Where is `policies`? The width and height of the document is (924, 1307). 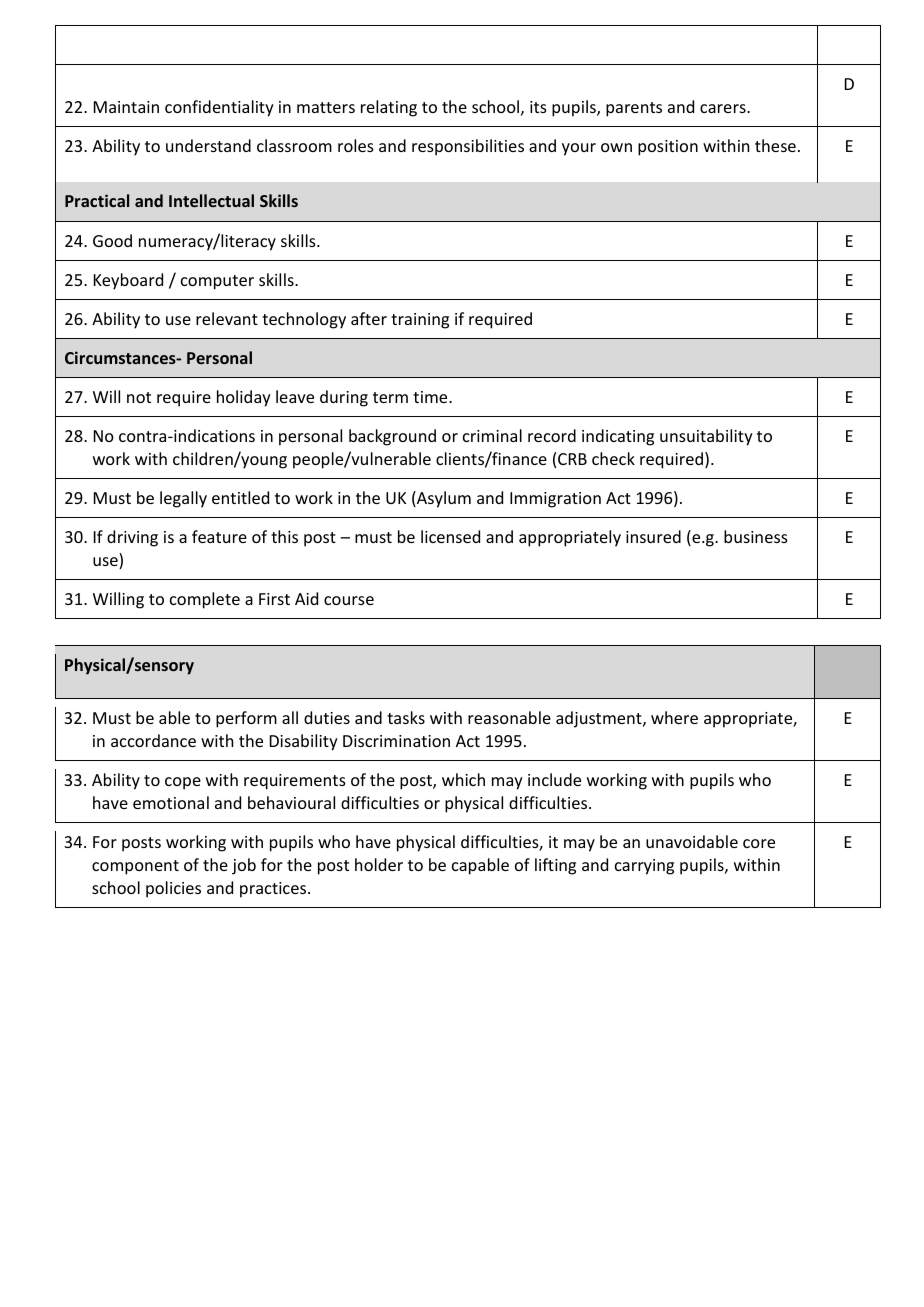 policies is located at coordinates (173, 889).
